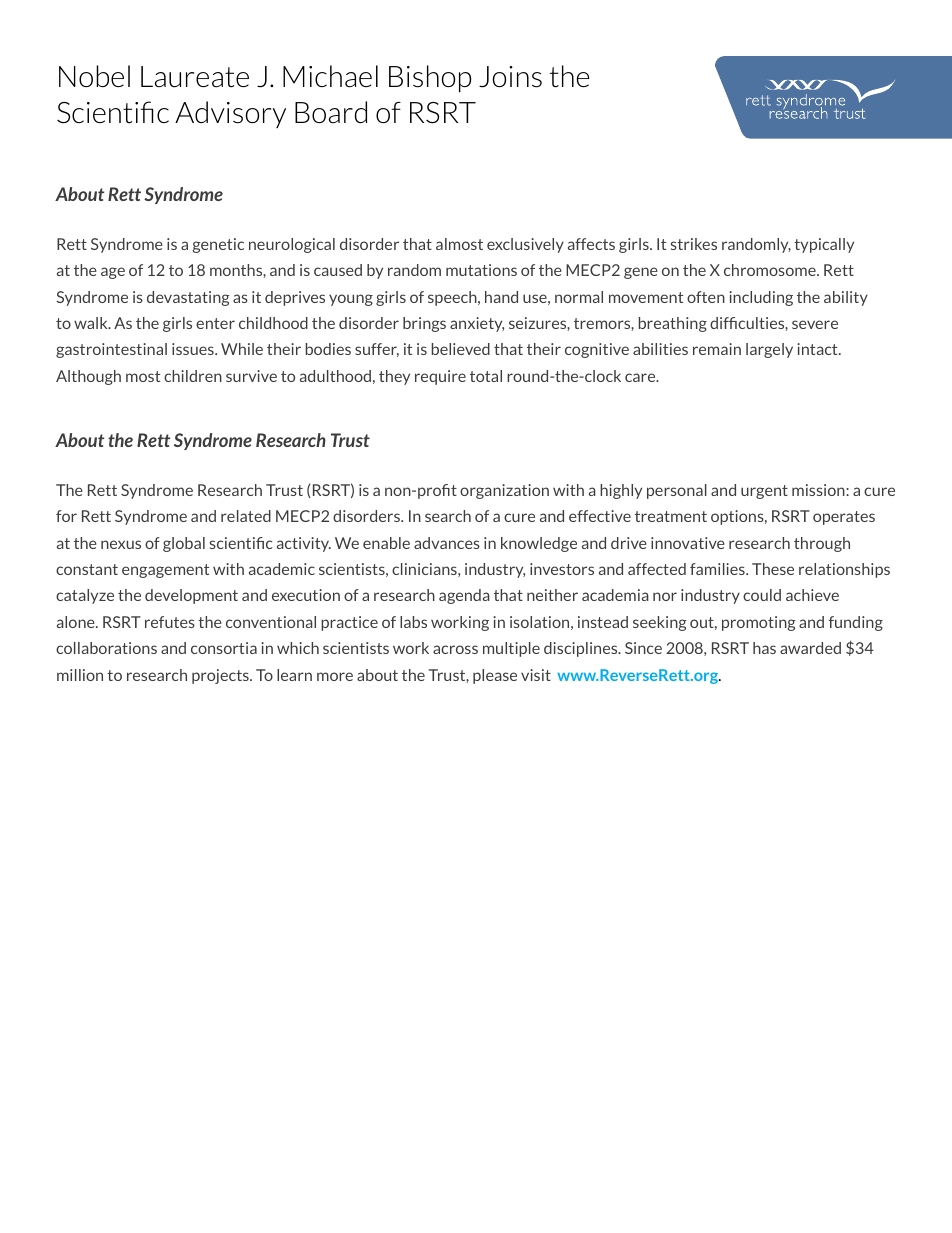 The height and width of the screenshot is (1233, 952). Describe the element at coordinates (440, 377) in the screenshot. I see `require` at that location.
